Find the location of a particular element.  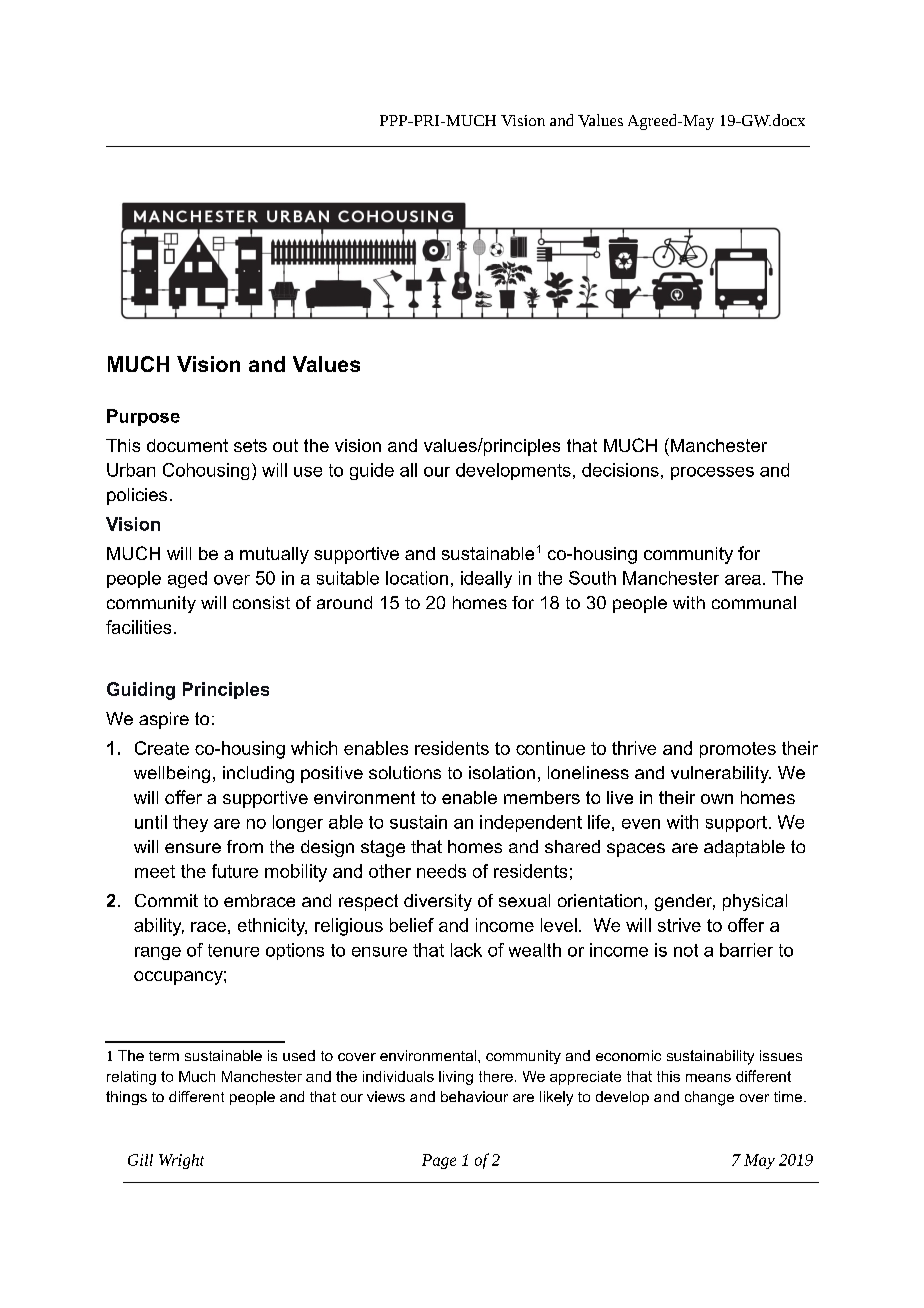

Page is located at coordinates (439, 1161).
